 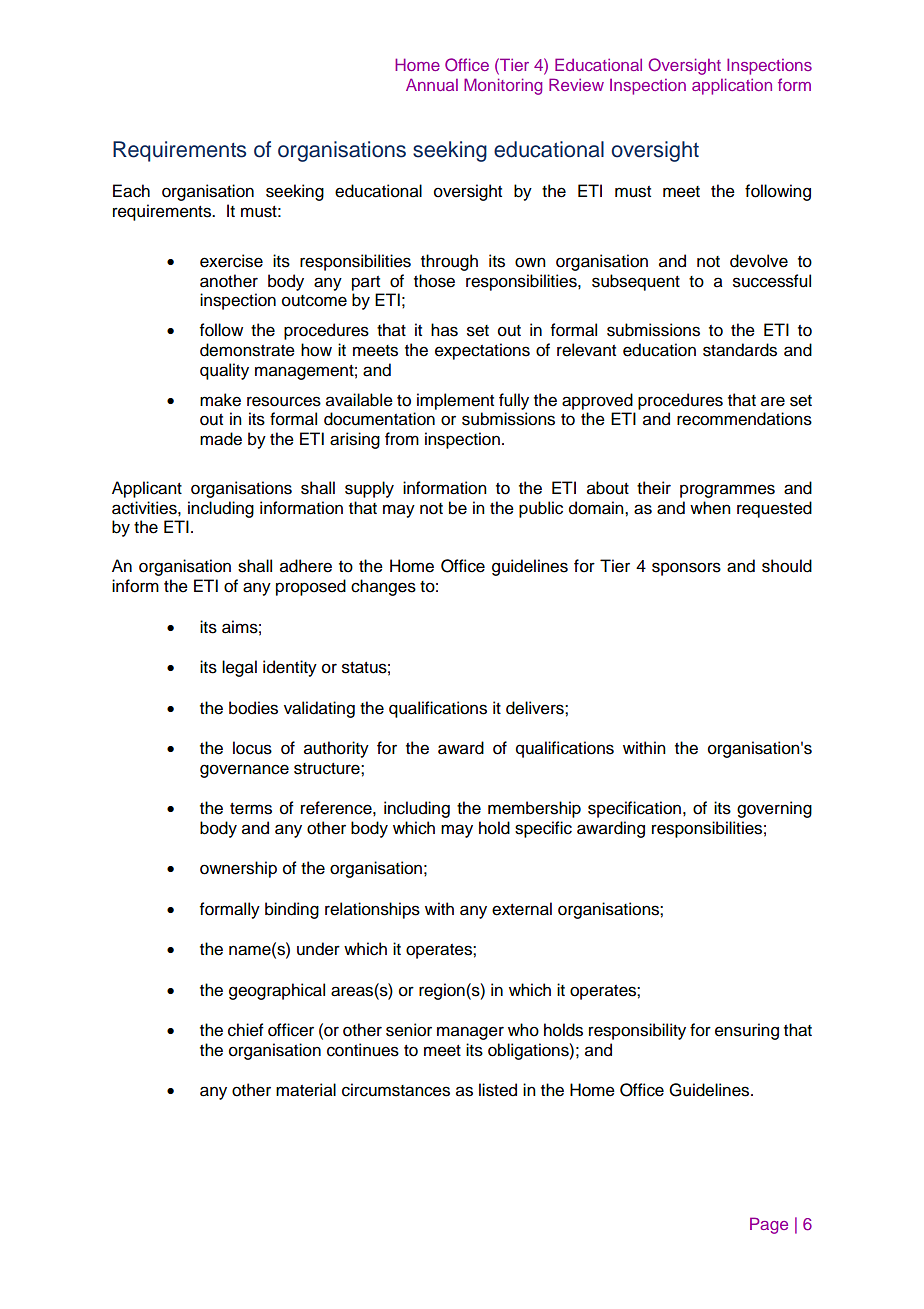 What do you see at coordinates (238, 869) in the image?
I see `ownership` at bounding box center [238, 869].
